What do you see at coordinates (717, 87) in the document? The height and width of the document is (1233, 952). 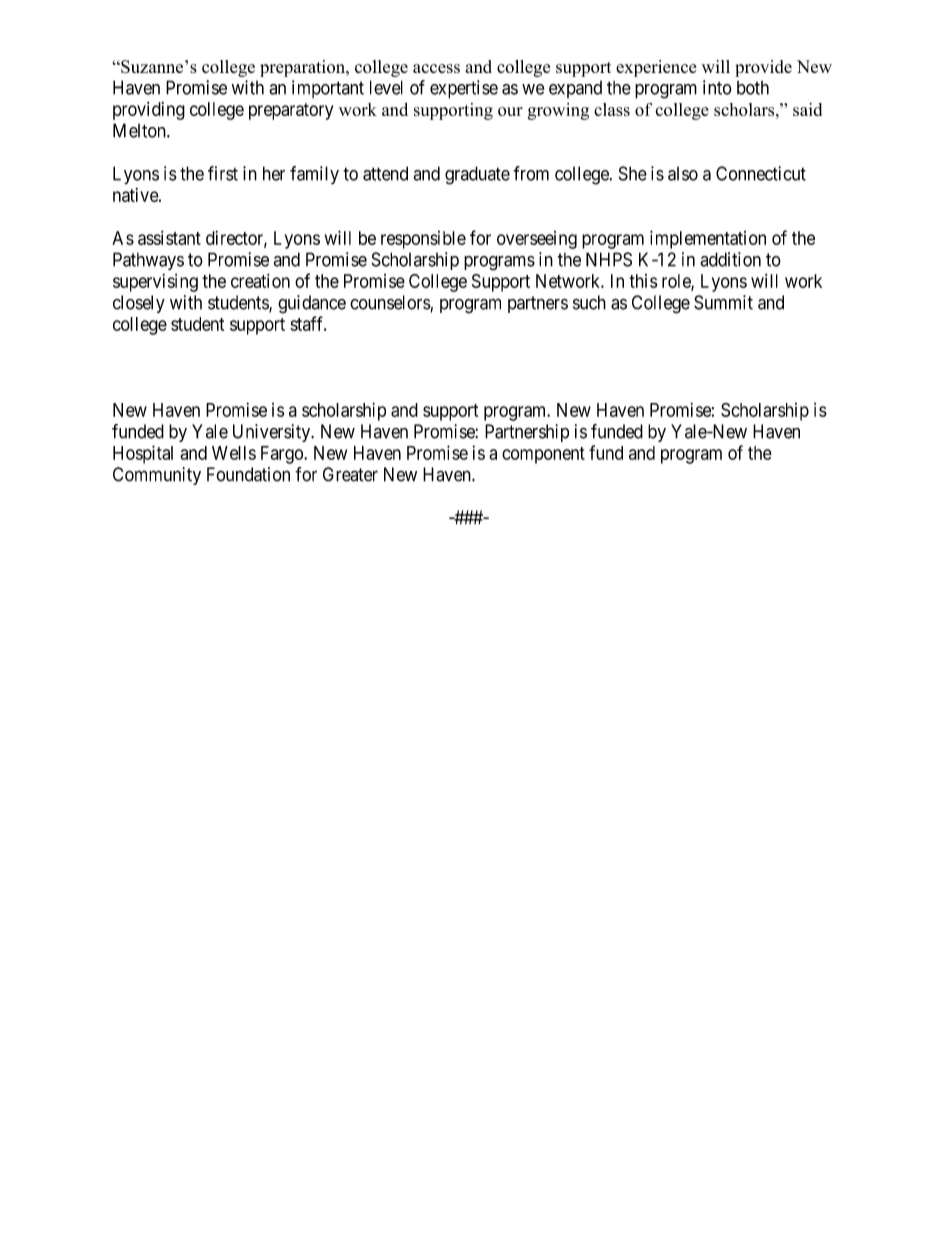 I see `into` at bounding box center [717, 87].
